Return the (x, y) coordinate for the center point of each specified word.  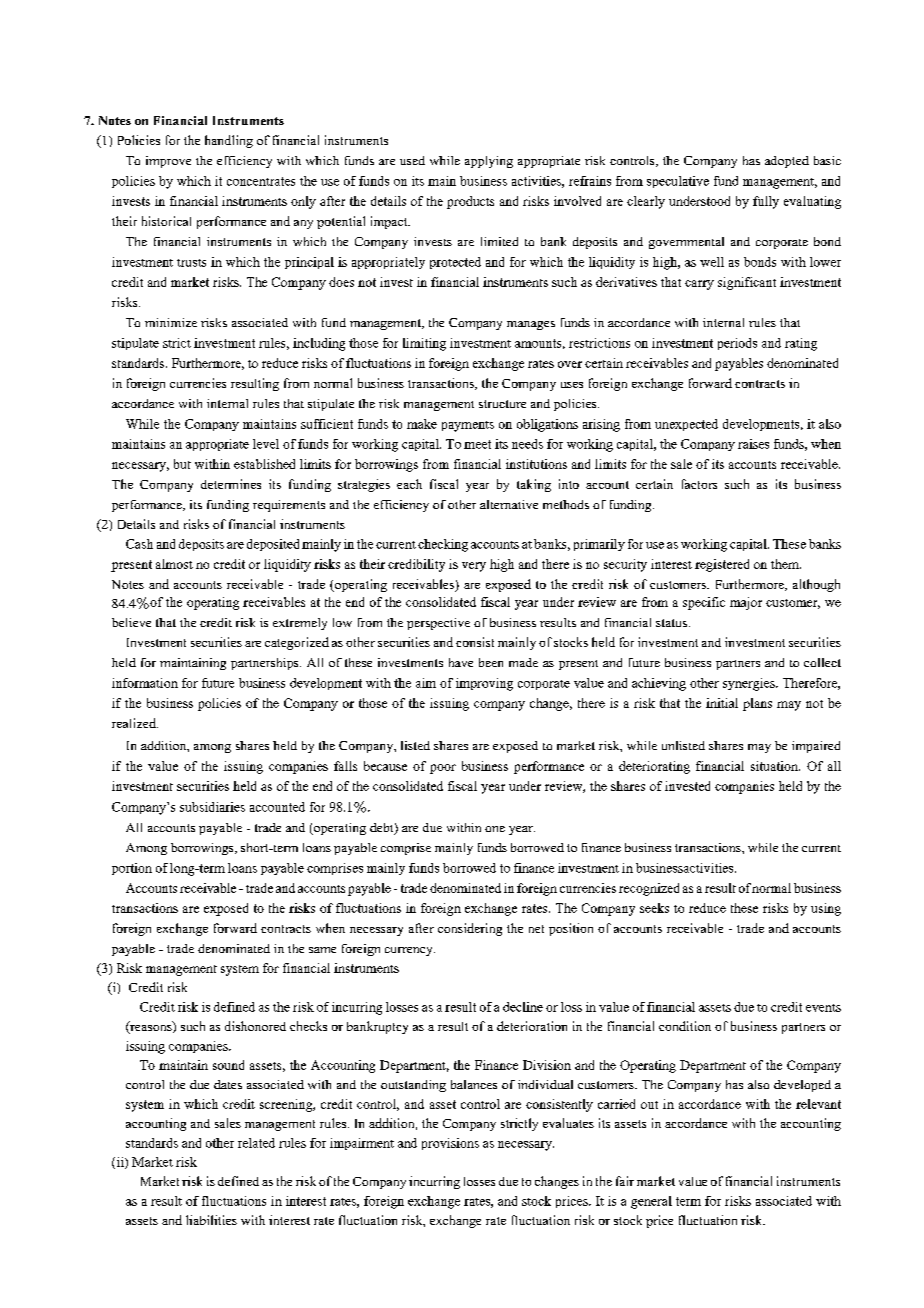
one (495, 829)
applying (489, 162)
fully (766, 202)
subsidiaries (212, 807)
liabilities (211, 1220)
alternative (509, 504)
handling (229, 141)
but (182, 464)
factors (699, 484)
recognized (649, 889)
